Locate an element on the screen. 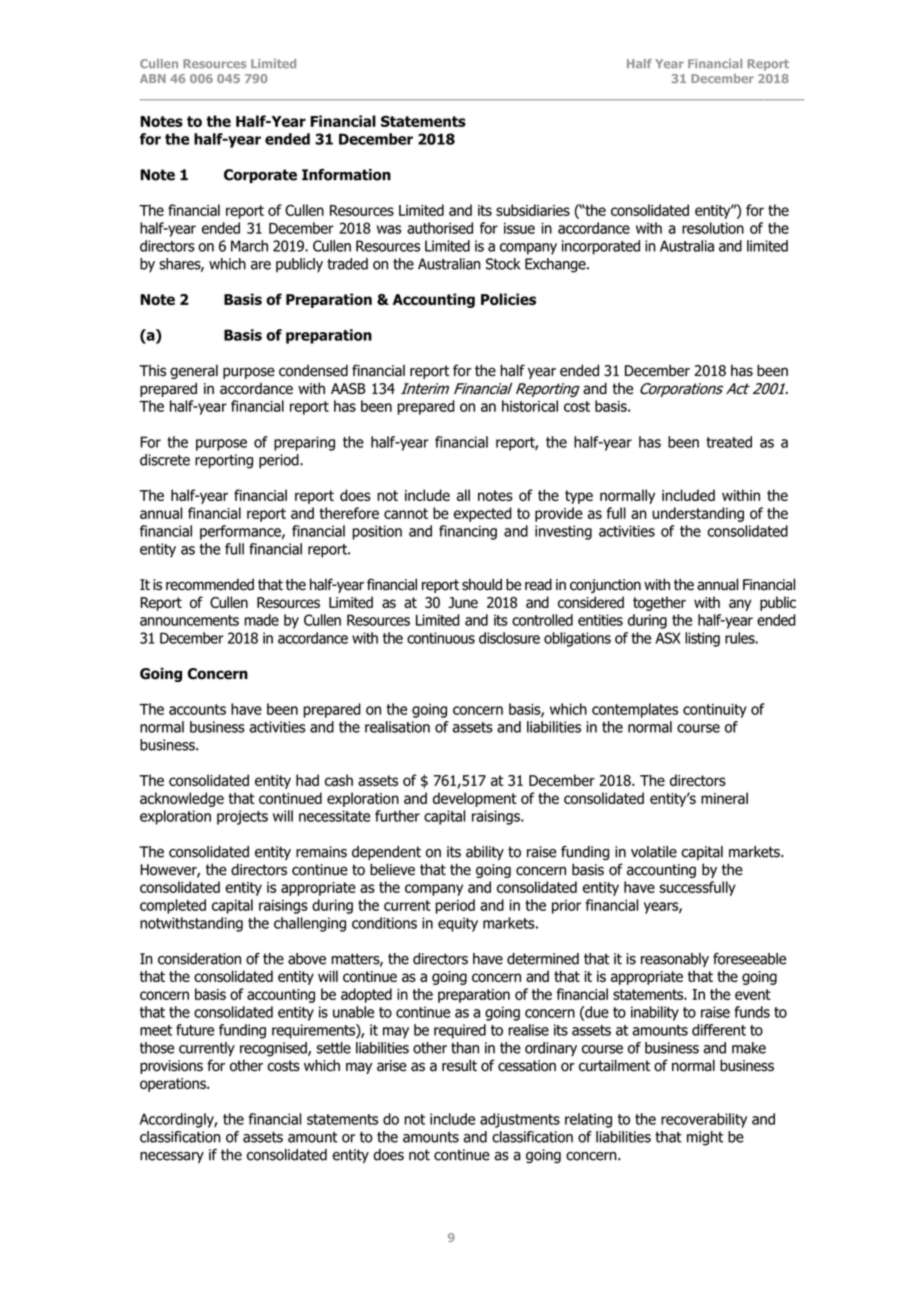  historical is located at coordinates (530, 406).
